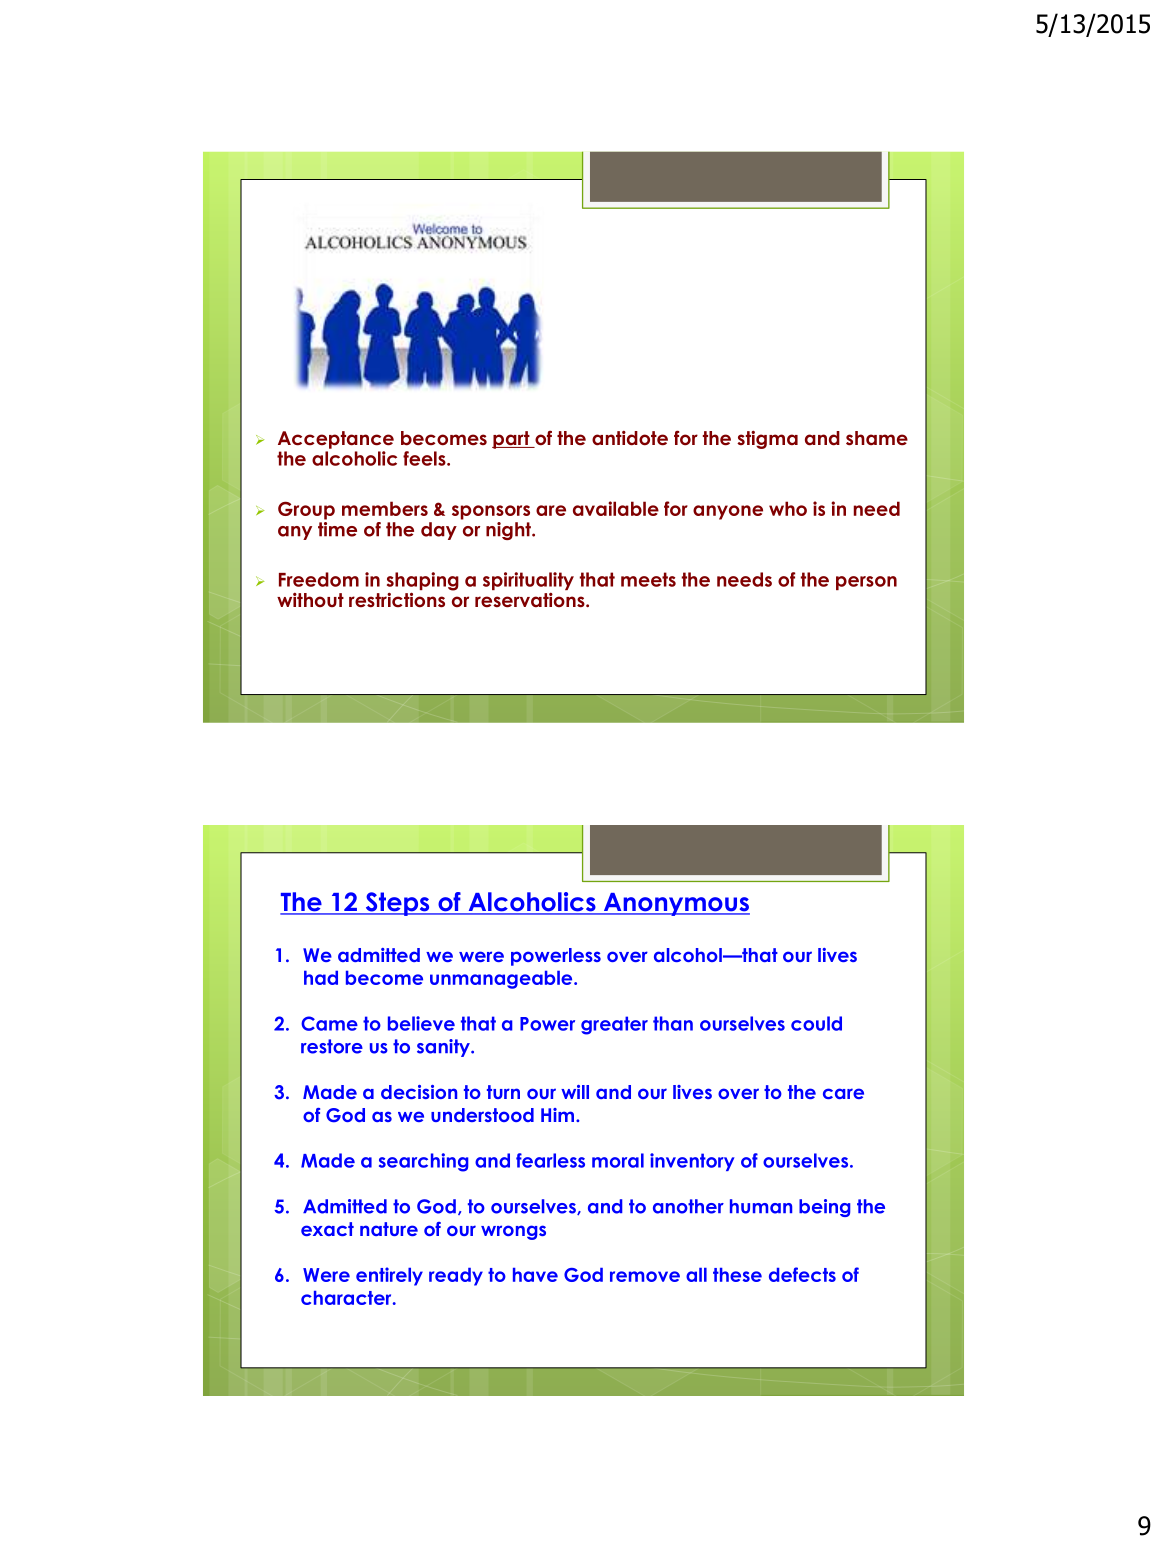 The height and width of the screenshot is (1548, 1167). Describe the element at coordinates (767, 440) in the screenshot. I see `stigma` at that location.
